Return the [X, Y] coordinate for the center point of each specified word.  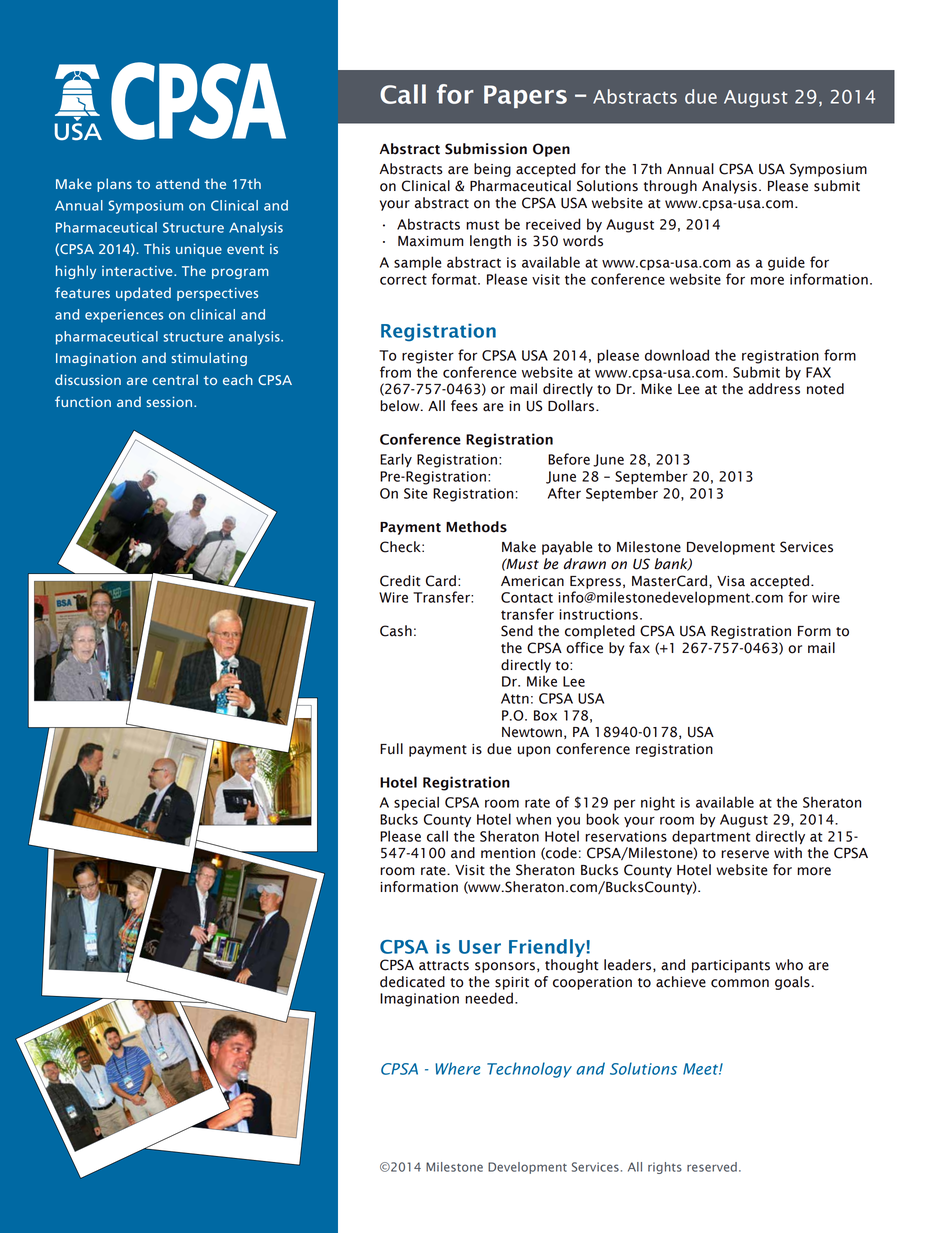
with [788, 853]
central [175, 379]
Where [457, 1068]
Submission [486, 149]
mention [508, 853]
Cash [396, 631]
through [670, 187]
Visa [731, 581]
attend [177, 183]
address [774, 389]
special [416, 803]
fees [464, 406]
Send [517, 631]
